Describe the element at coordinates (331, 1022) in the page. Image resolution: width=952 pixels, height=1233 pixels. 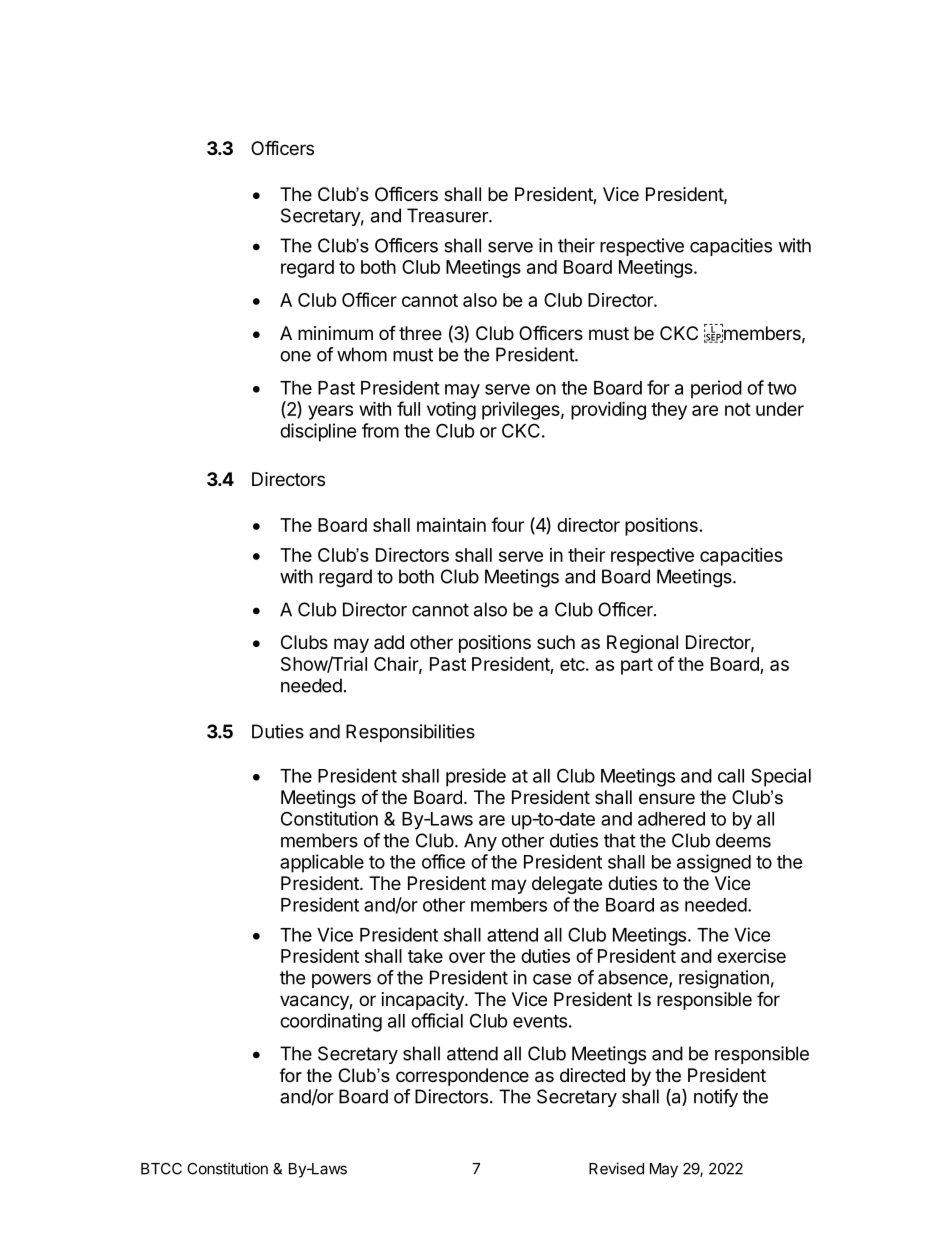
I see `coordinating` at that location.
